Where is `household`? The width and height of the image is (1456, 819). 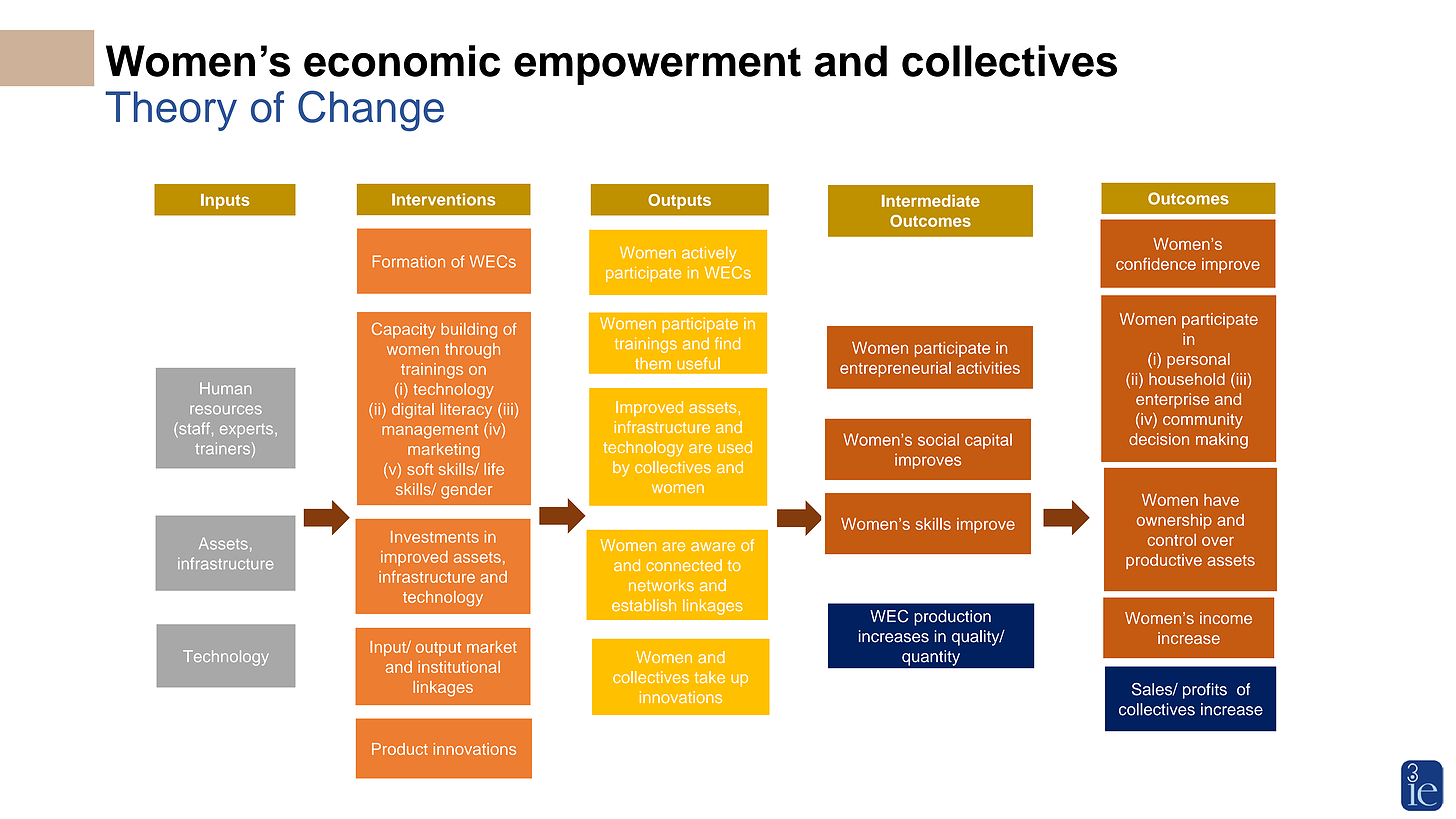
household is located at coordinates (1187, 379).
